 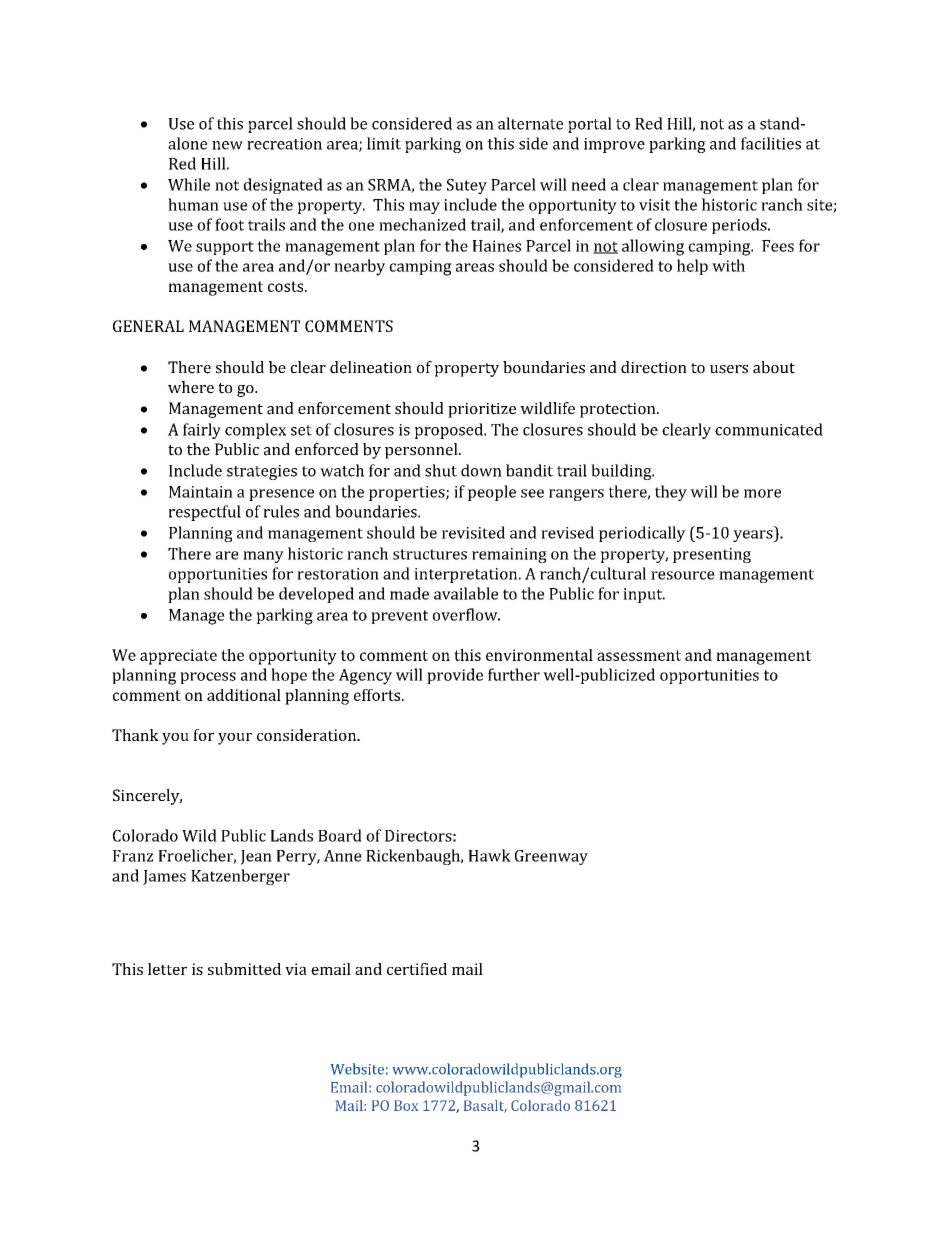 I want to click on Hawk, so click(x=490, y=855).
